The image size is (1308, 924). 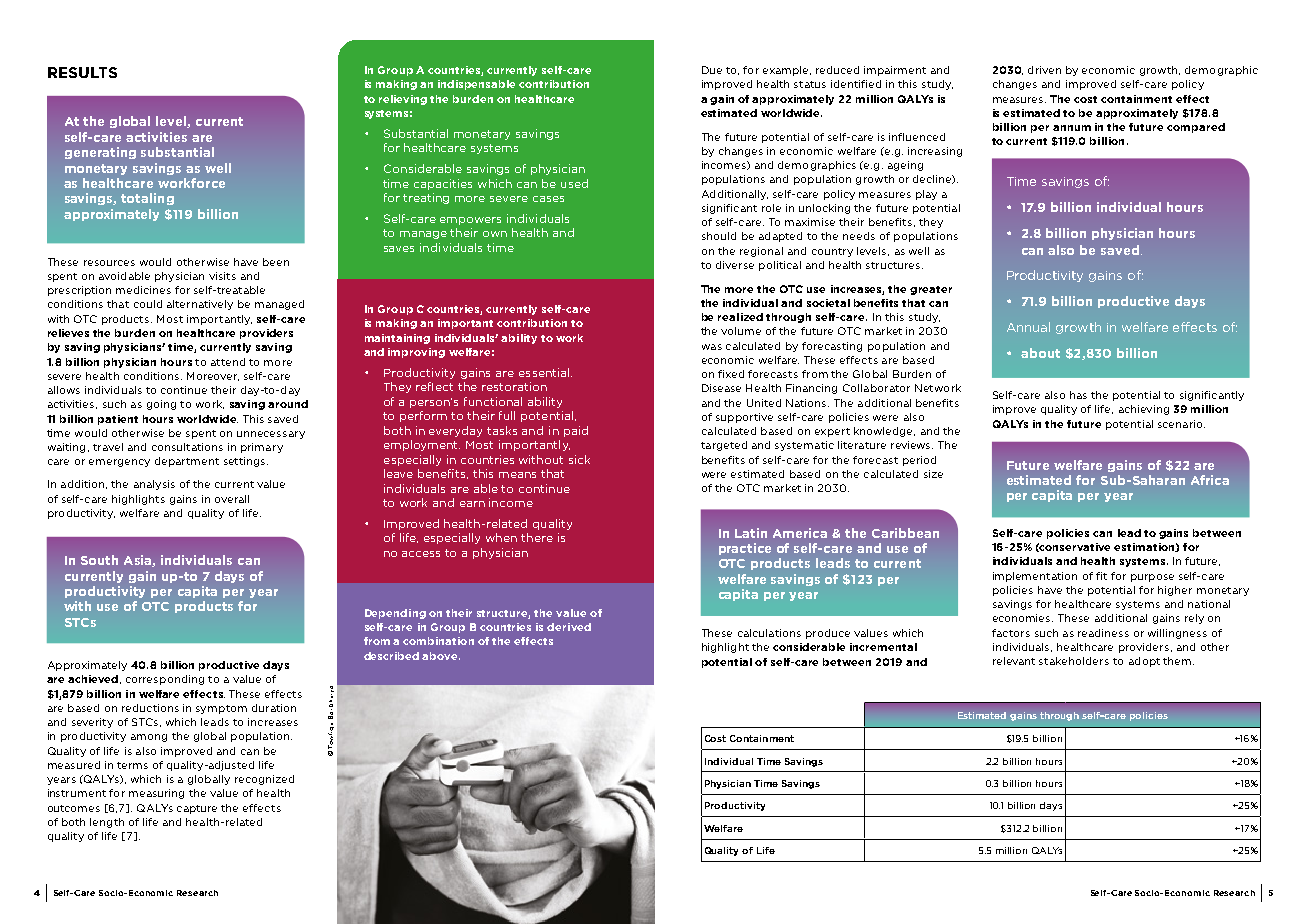 What do you see at coordinates (1181, 424) in the document?
I see `scenario` at bounding box center [1181, 424].
